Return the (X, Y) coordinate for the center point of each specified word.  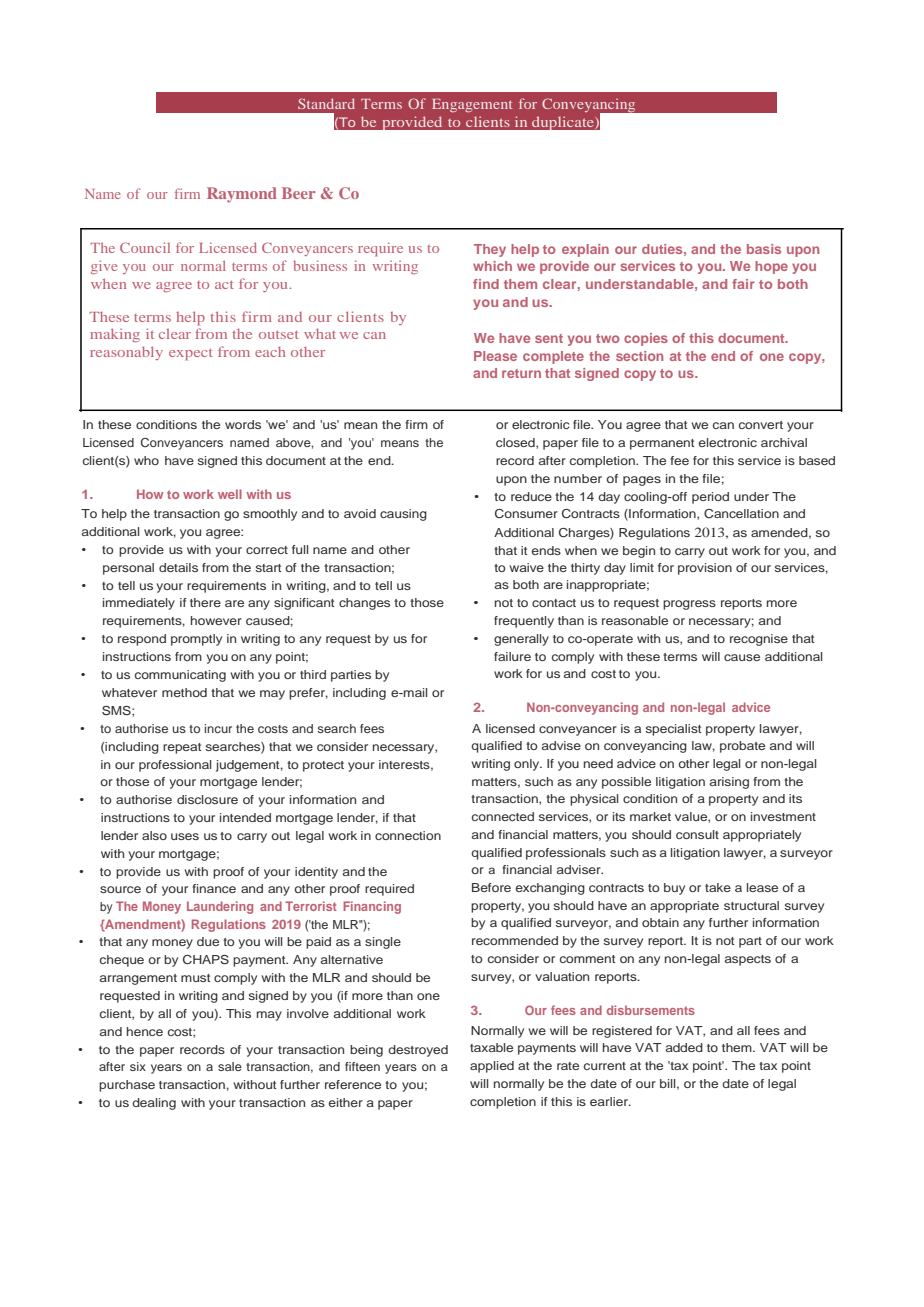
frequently (524, 622)
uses (185, 836)
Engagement (472, 105)
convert (761, 425)
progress (689, 605)
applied (492, 1067)
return (521, 373)
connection (408, 835)
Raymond (242, 195)
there (205, 602)
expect (191, 355)
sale (230, 1066)
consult (697, 834)
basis (764, 249)
